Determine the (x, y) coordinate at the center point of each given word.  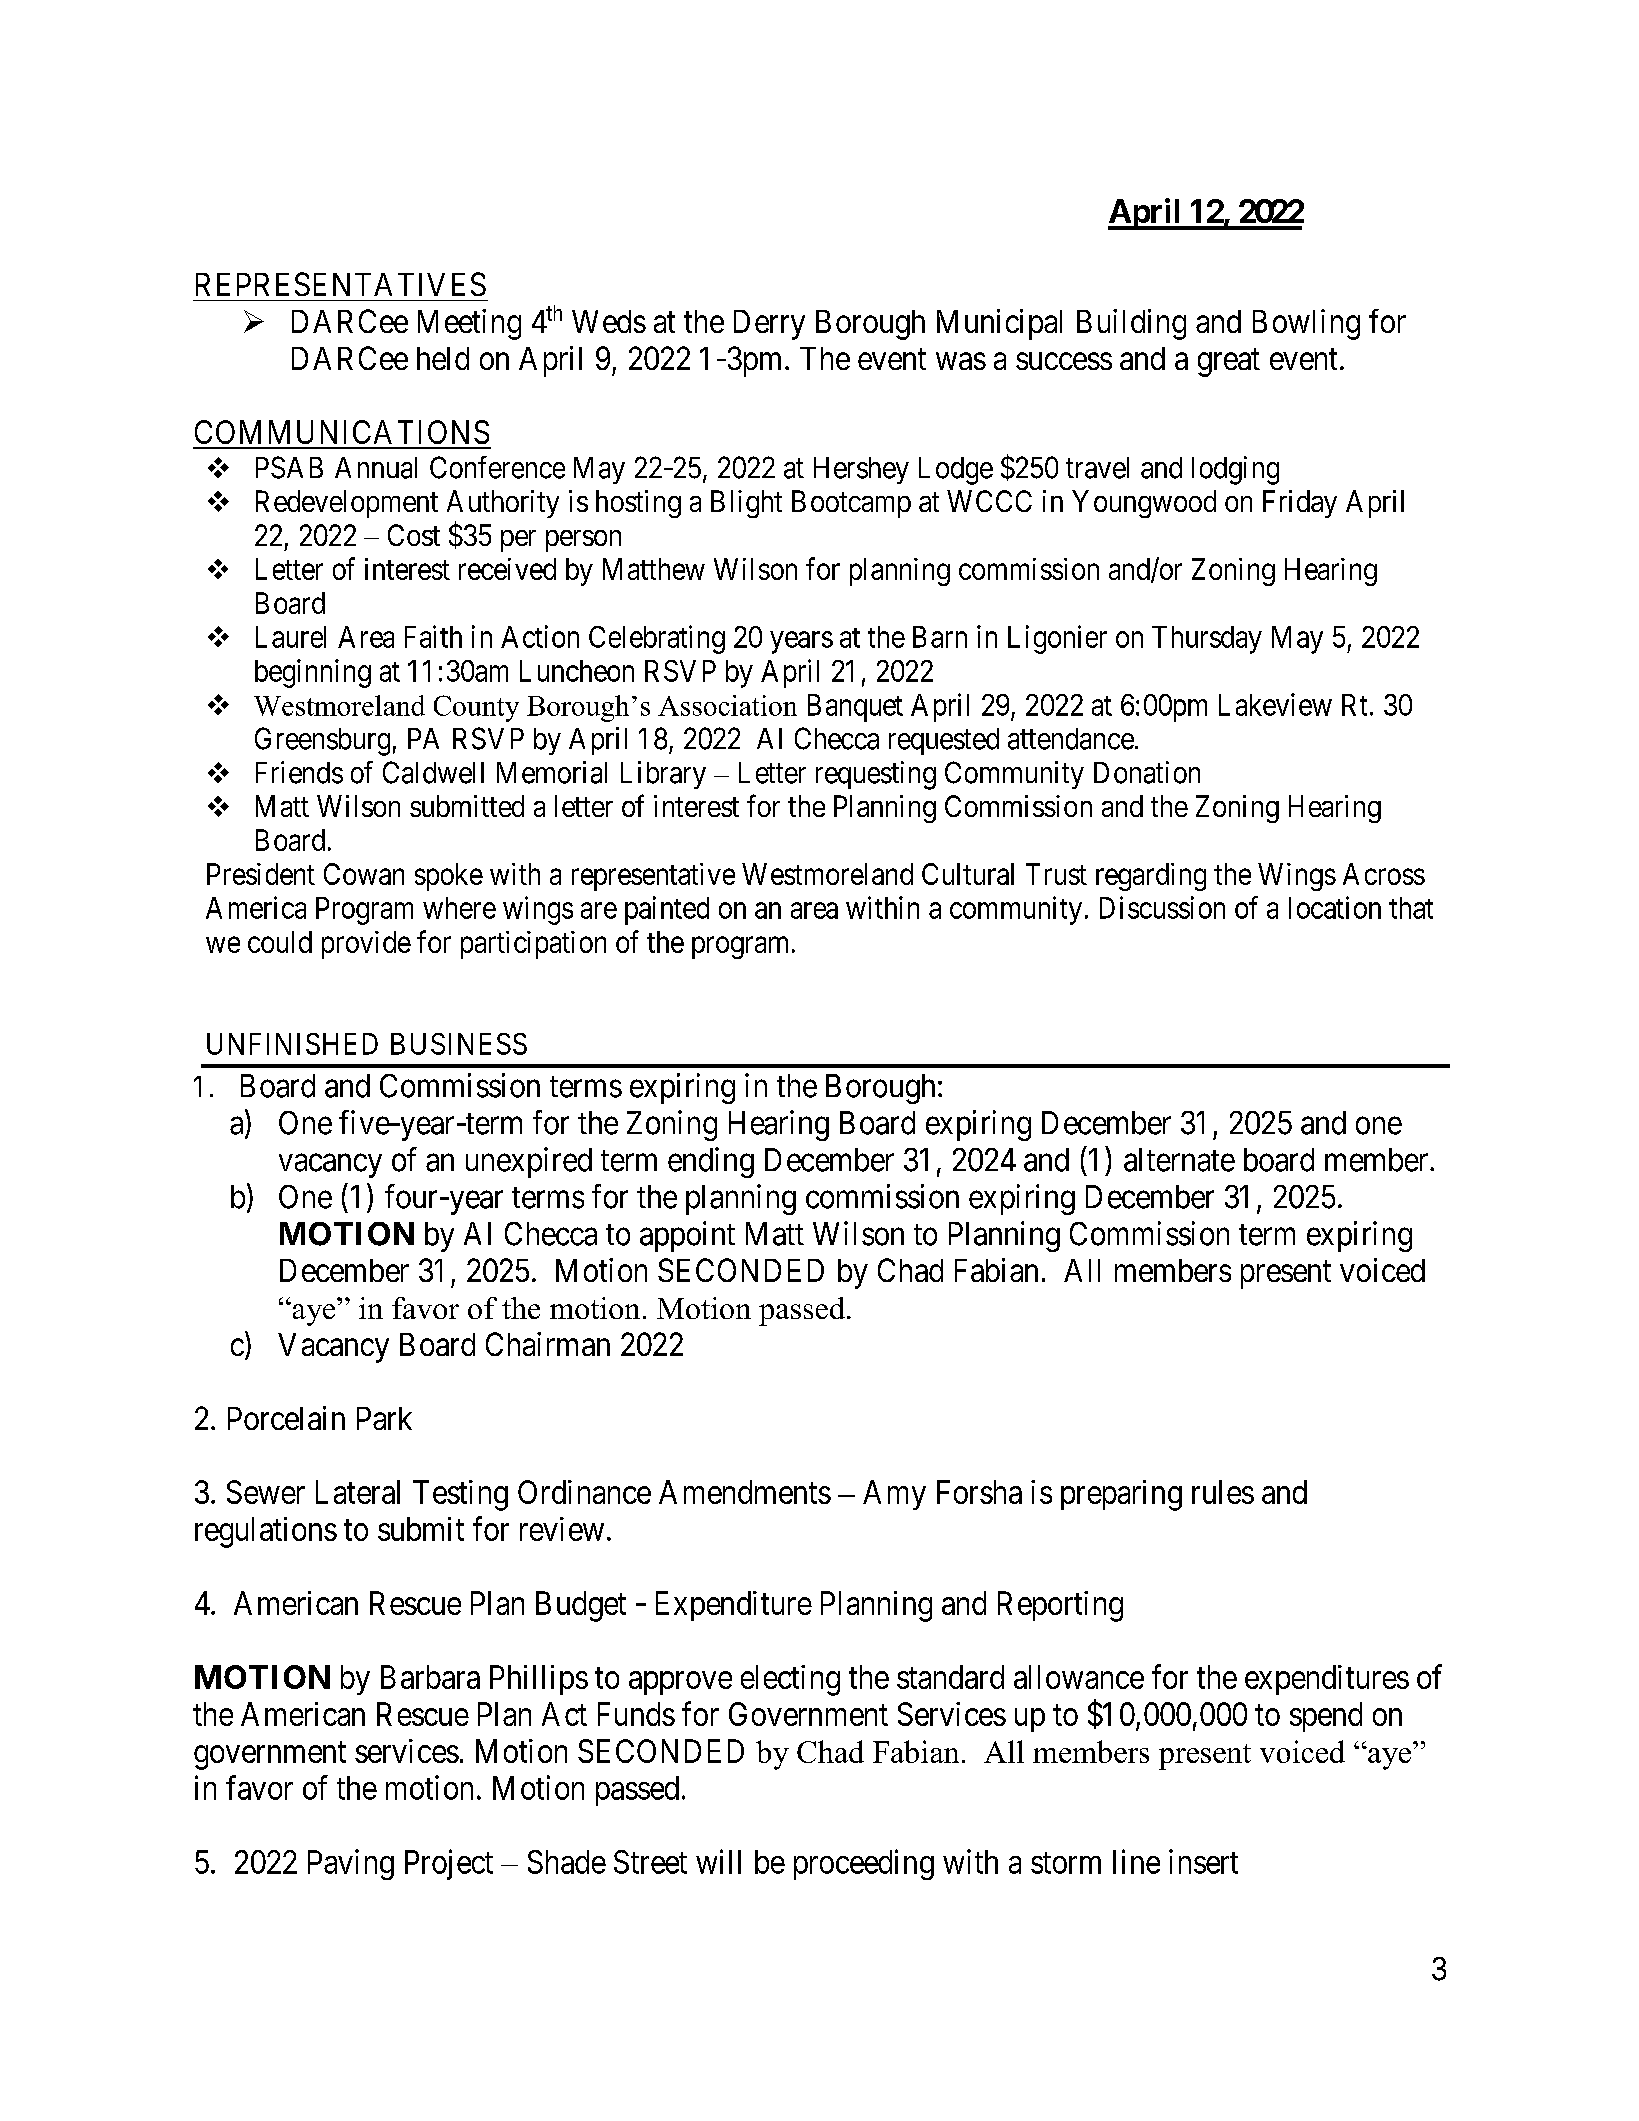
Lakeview (1275, 704)
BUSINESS (459, 1044)
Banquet (855, 708)
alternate (1179, 1160)
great (1229, 363)
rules (1223, 1492)
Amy (894, 1495)
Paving (351, 1864)
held (443, 358)
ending (711, 1162)
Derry (769, 325)
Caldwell (433, 772)
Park (384, 1418)
